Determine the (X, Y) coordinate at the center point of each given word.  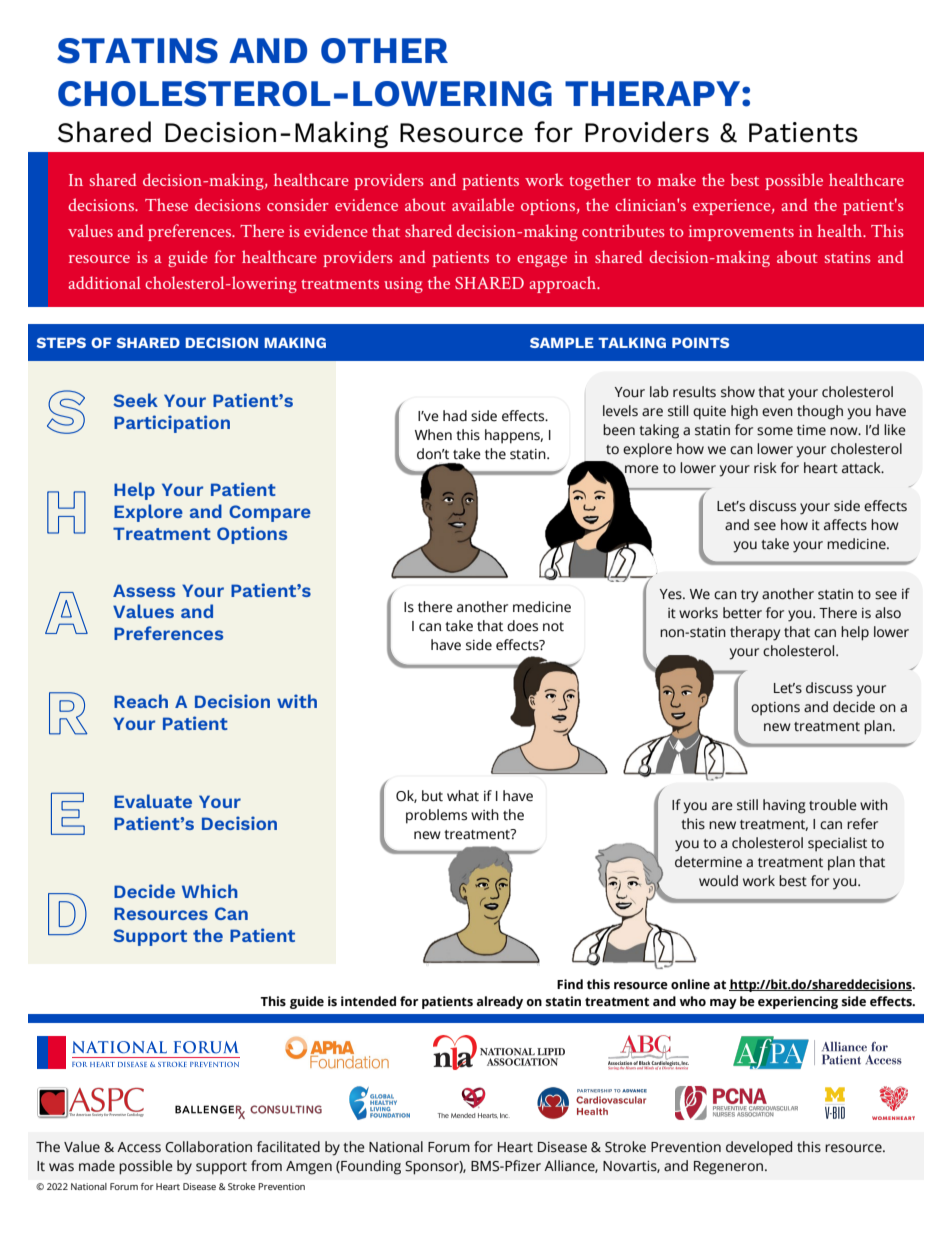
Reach (141, 701)
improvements (741, 233)
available (483, 204)
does (522, 626)
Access (139, 1147)
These (166, 204)
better (742, 613)
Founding (370, 1167)
